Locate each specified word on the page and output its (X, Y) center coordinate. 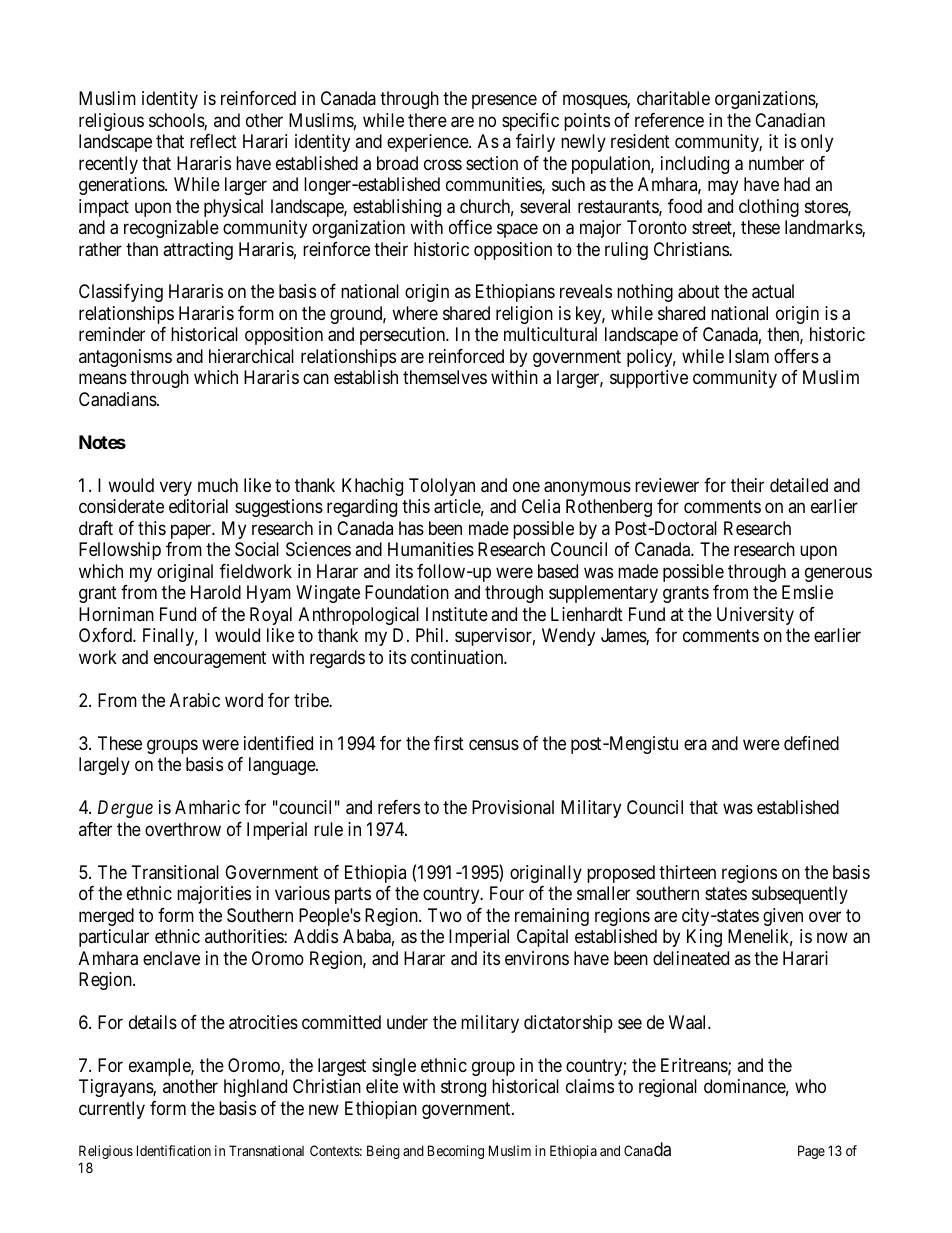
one (526, 486)
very (176, 488)
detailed (799, 485)
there (427, 120)
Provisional (513, 807)
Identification (174, 1150)
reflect (213, 141)
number (776, 163)
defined (811, 743)
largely (104, 766)
